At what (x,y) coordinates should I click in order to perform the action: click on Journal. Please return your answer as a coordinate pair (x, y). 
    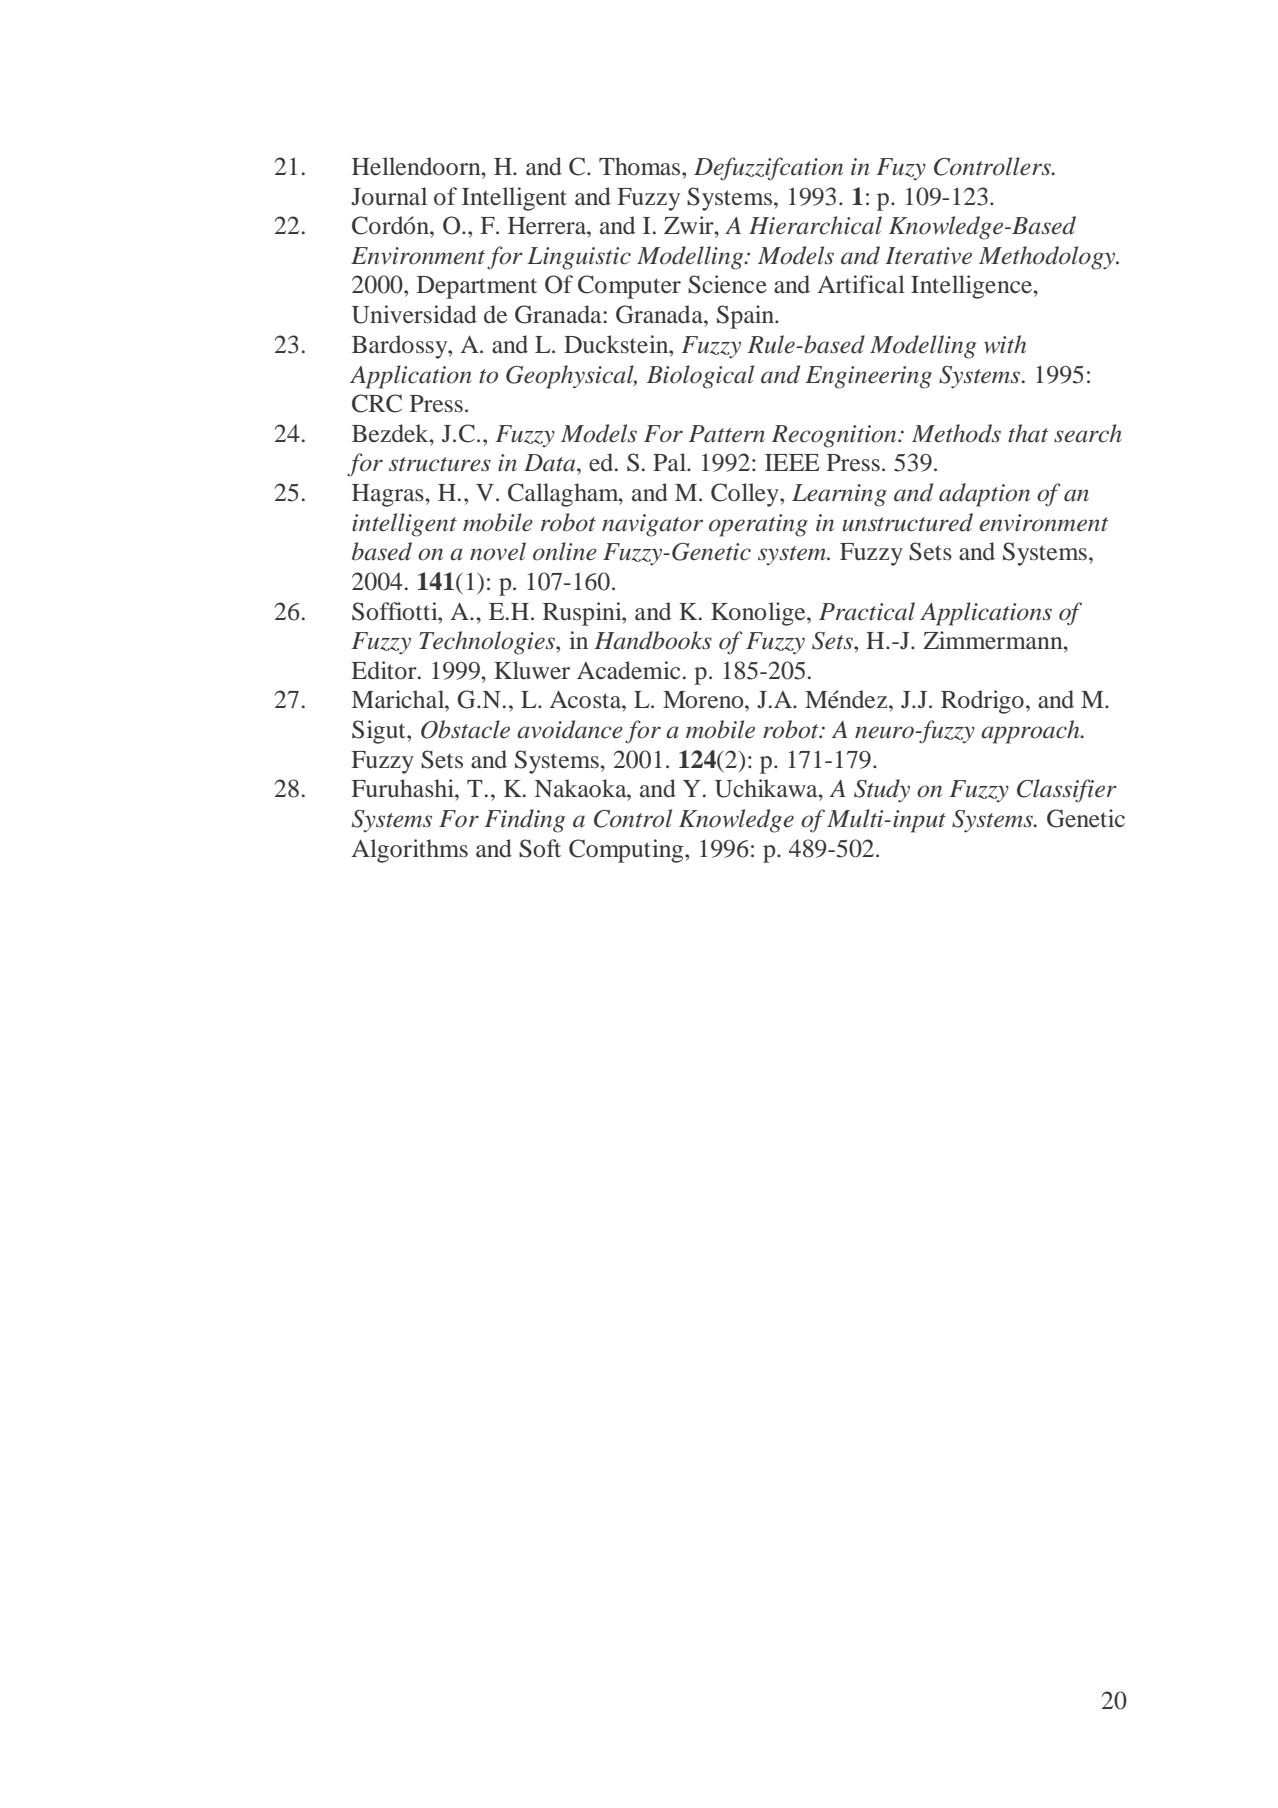
    Looking at the image, I should click on (389, 196).
